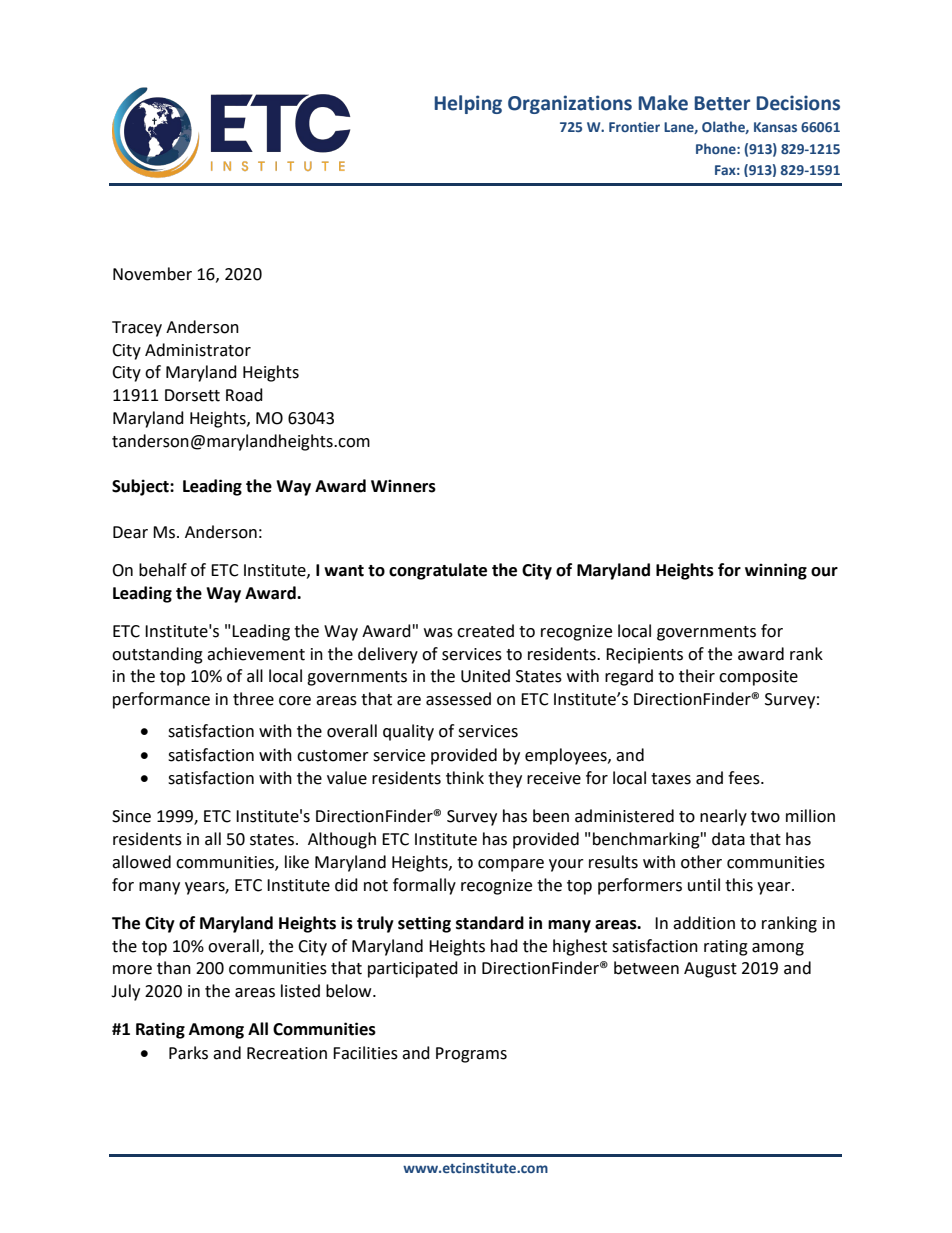 Image resolution: width=952 pixels, height=1233 pixels. Describe the element at coordinates (471, 1055) in the screenshot. I see `Programs` at that location.
